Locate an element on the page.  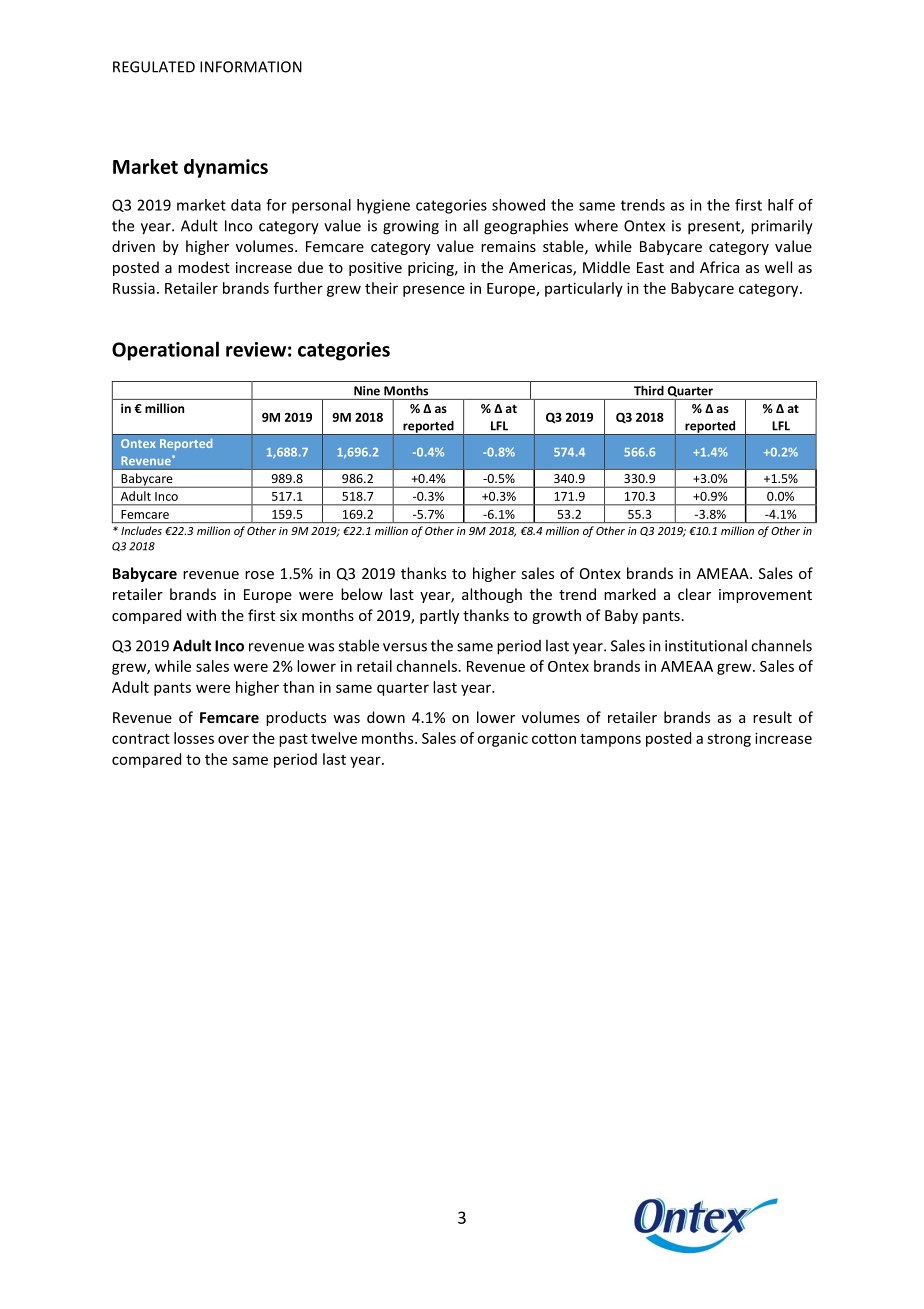
Operational is located at coordinates (165, 351).
